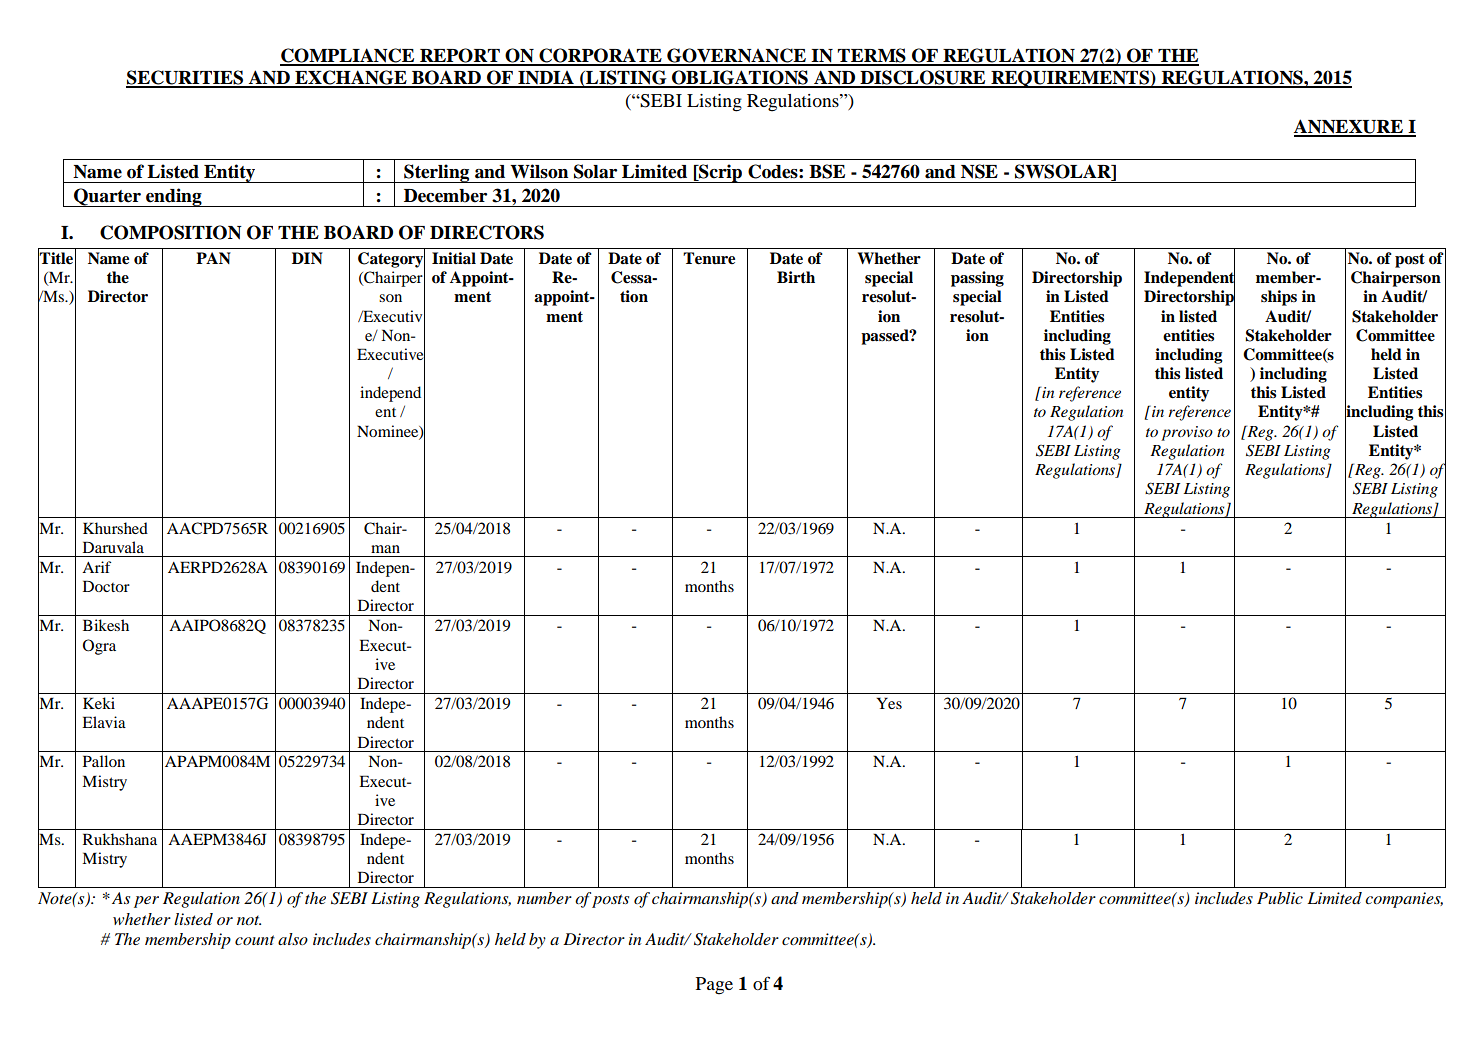 This screenshot has width=1479, height=1046. Describe the element at coordinates (255, 940) in the screenshot. I see `count` at that location.
